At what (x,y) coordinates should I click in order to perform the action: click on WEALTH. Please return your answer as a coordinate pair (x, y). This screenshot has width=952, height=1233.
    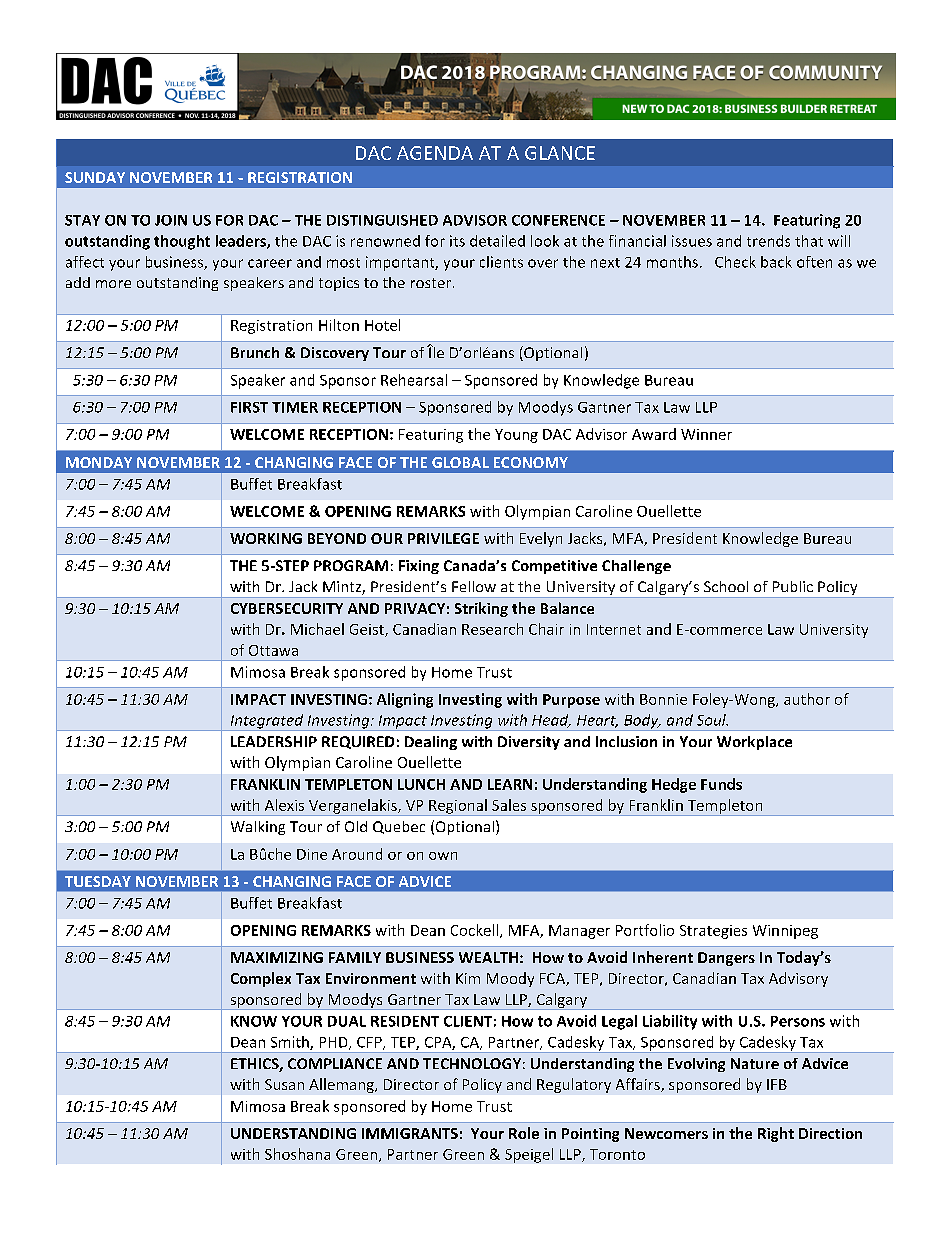
    Looking at the image, I should click on (488, 957).
